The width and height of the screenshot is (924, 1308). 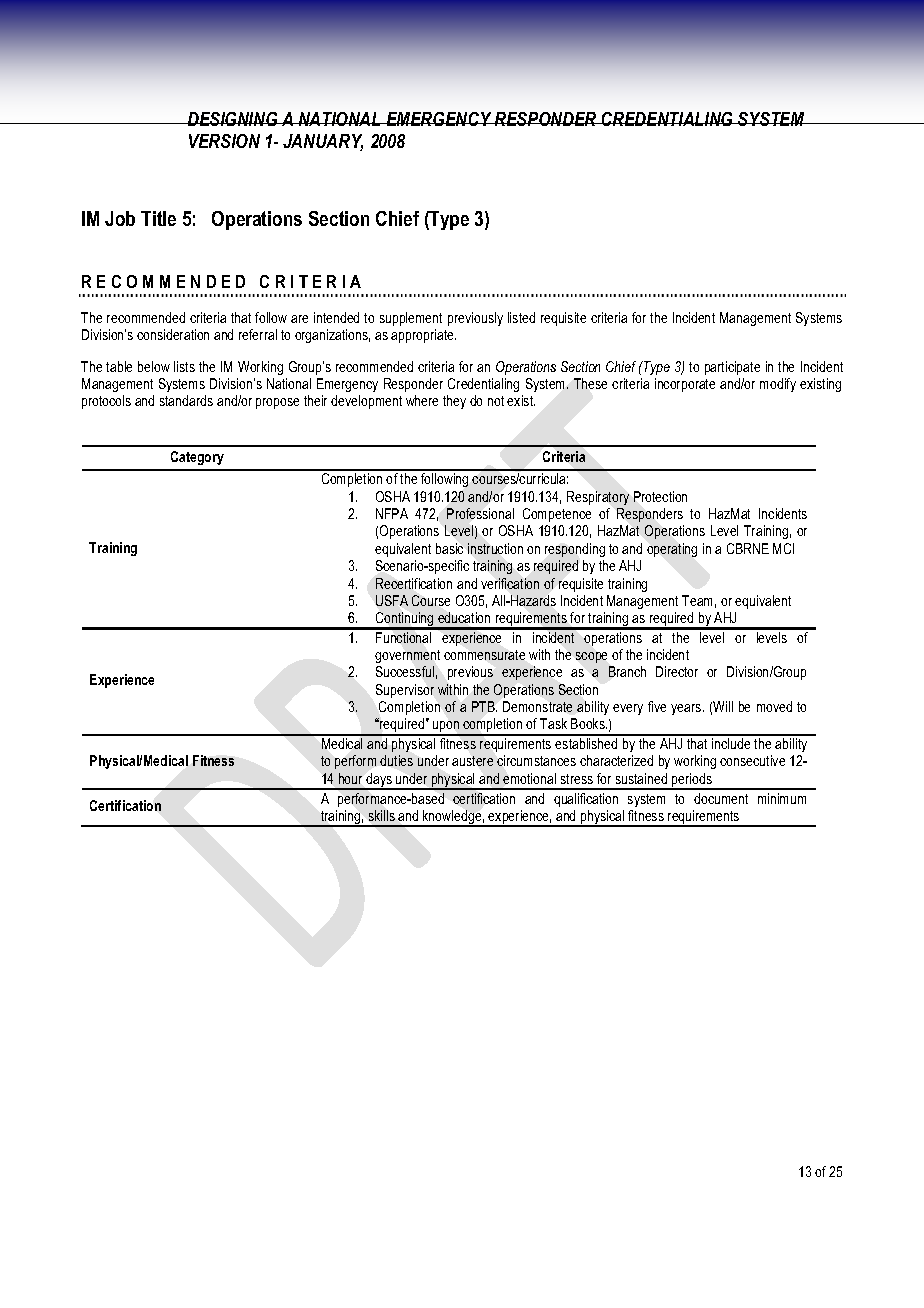 What do you see at coordinates (464, 617) in the screenshot?
I see `education` at bounding box center [464, 617].
